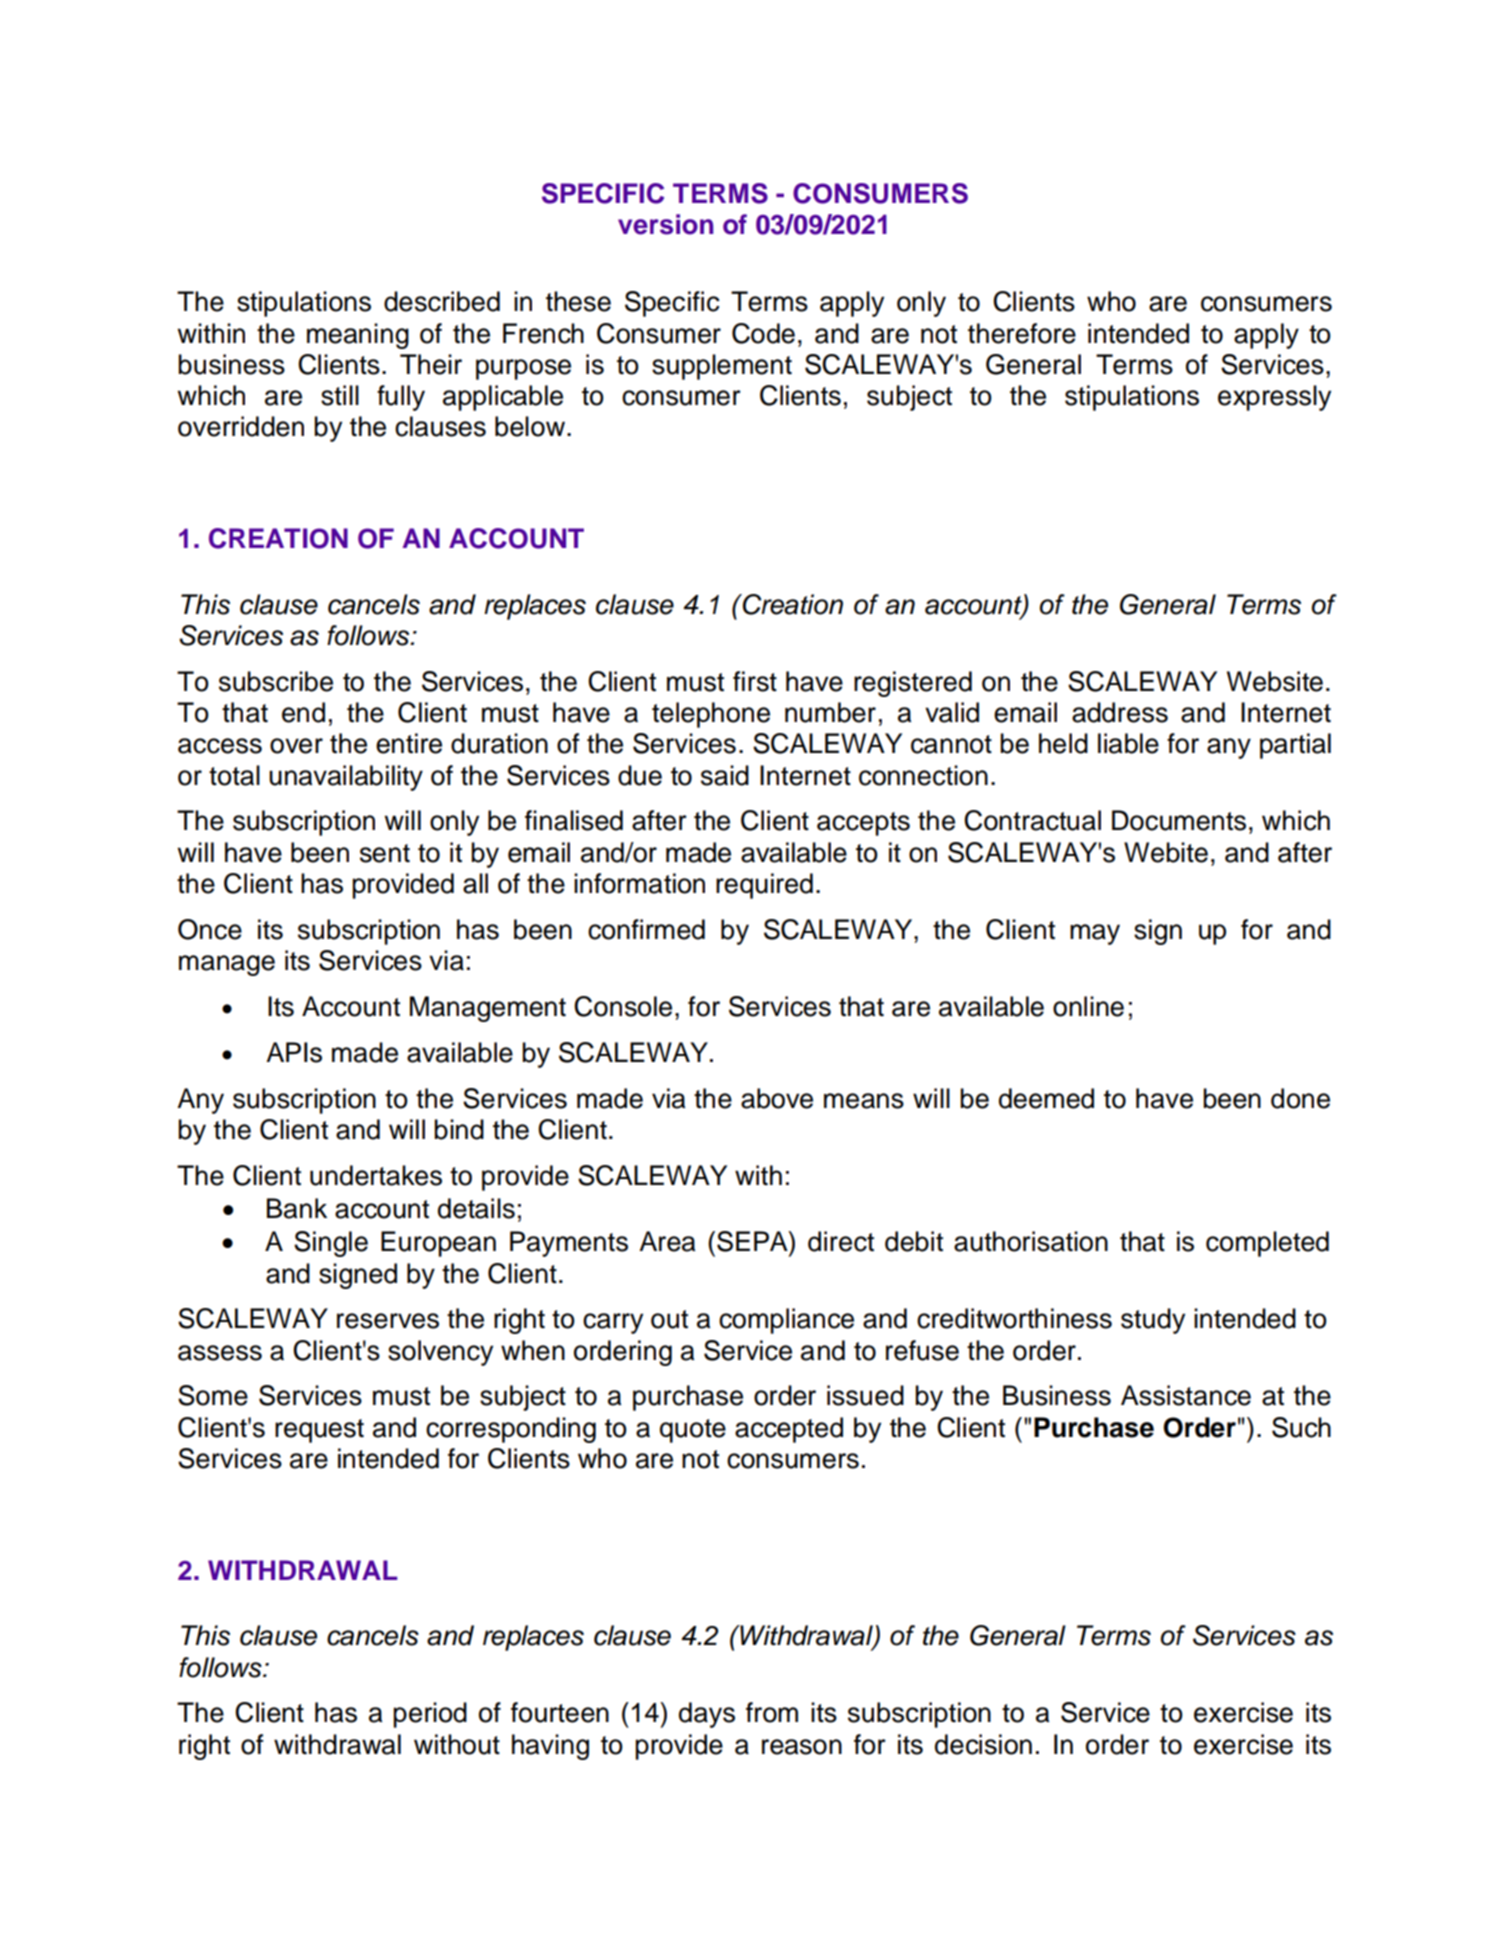  What do you see at coordinates (388, 1321) in the screenshot?
I see `reserves` at bounding box center [388, 1321].
